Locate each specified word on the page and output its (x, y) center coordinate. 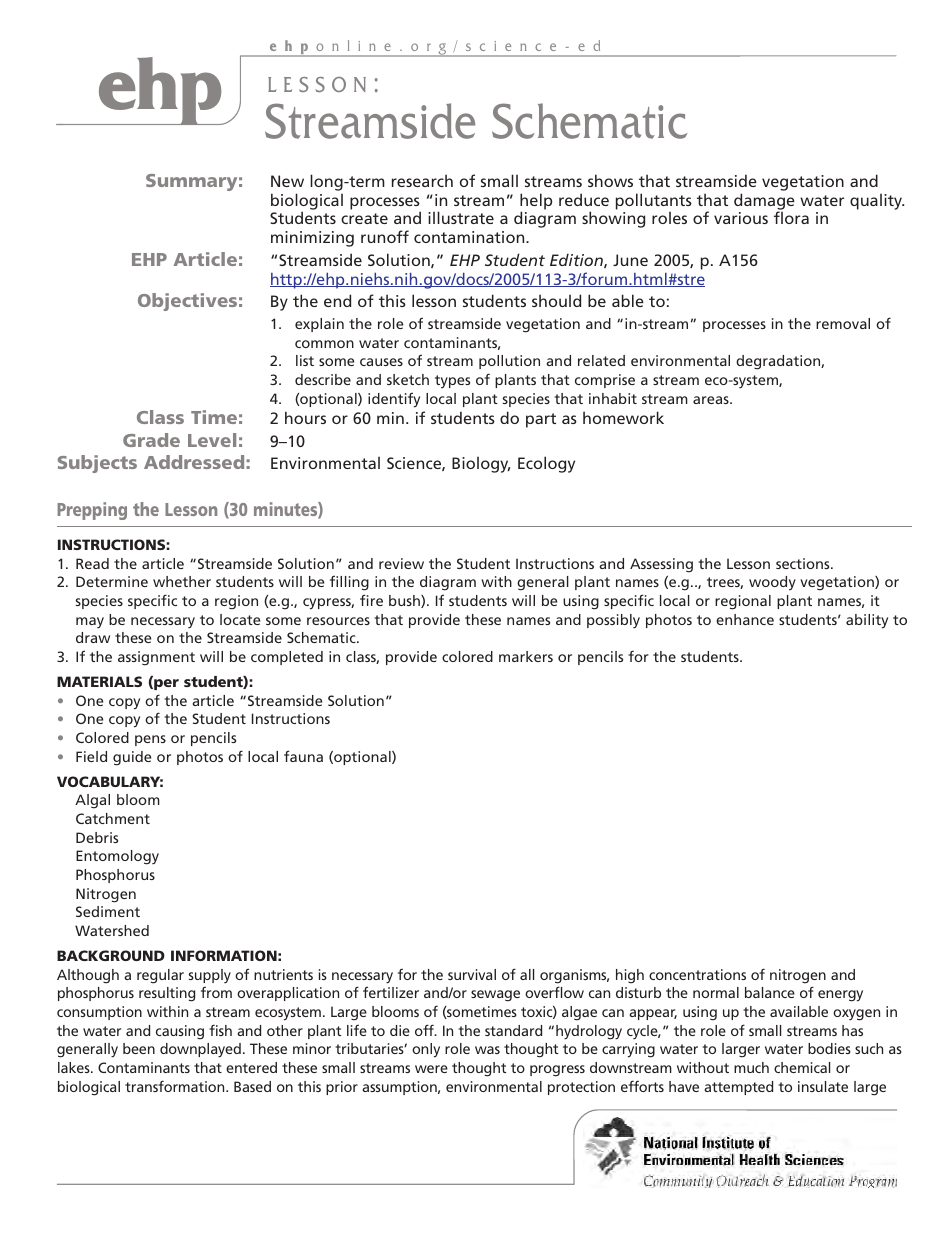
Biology (481, 465)
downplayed (200, 1050)
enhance (745, 619)
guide (132, 758)
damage (764, 202)
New (287, 181)
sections (804, 563)
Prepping (92, 511)
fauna (303, 756)
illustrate (461, 217)
